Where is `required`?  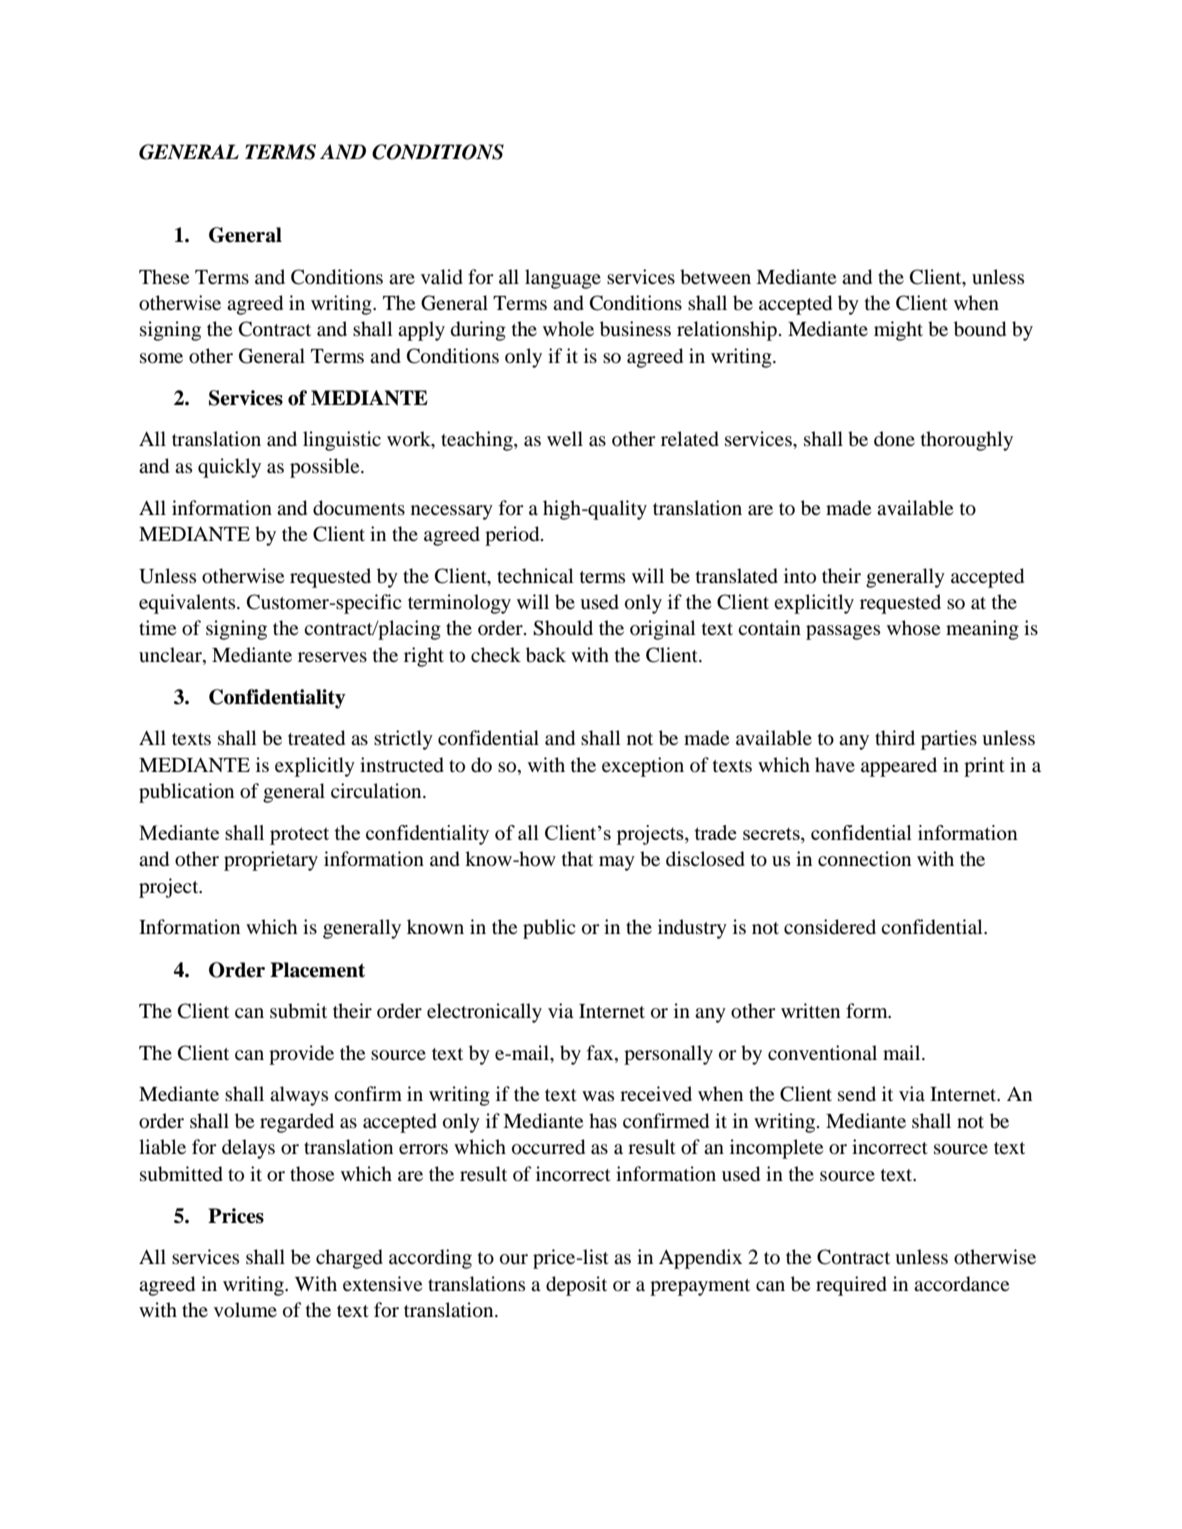 required is located at coordinates (851, 1286).
